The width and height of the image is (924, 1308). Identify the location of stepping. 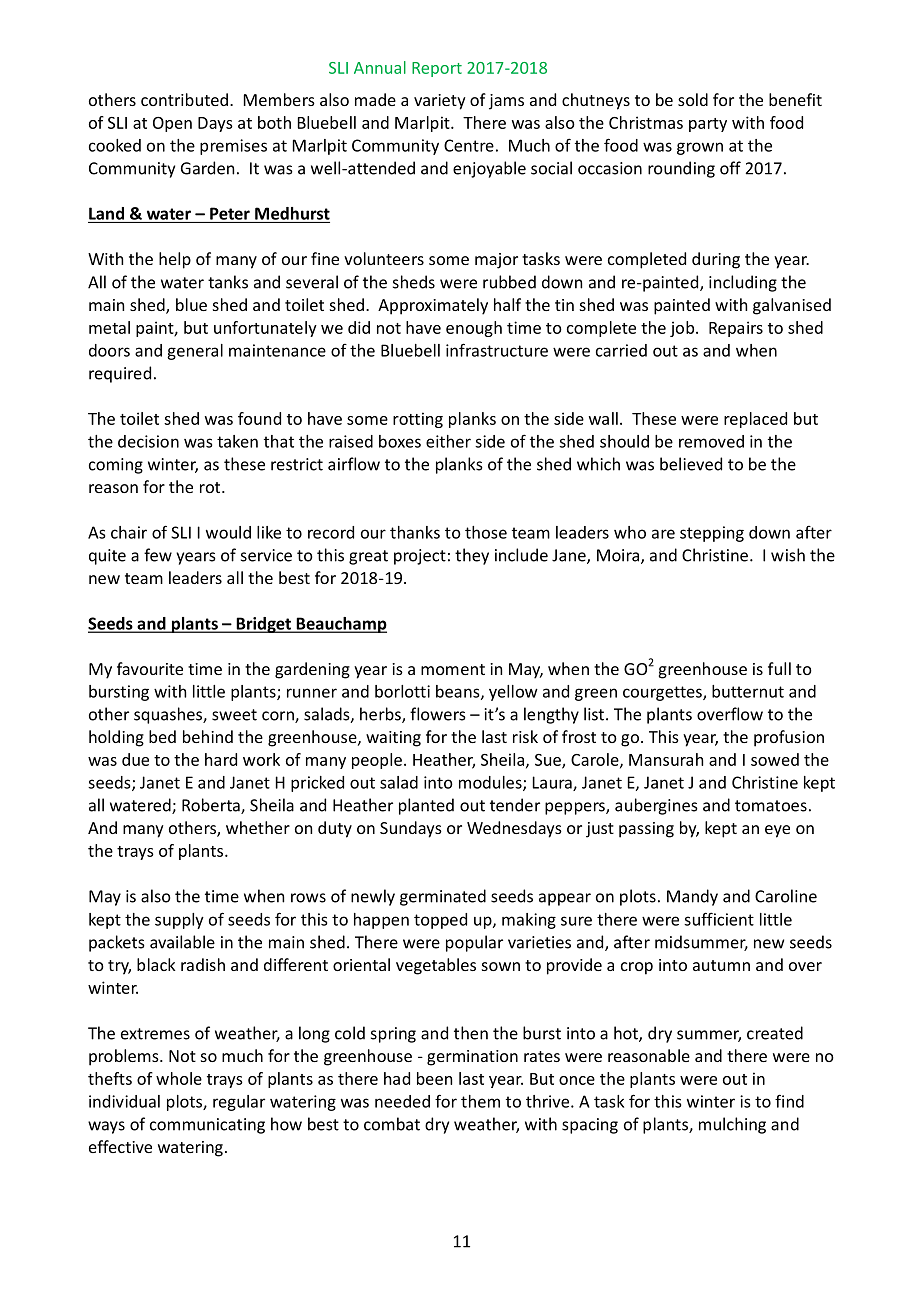
(712, 534).
